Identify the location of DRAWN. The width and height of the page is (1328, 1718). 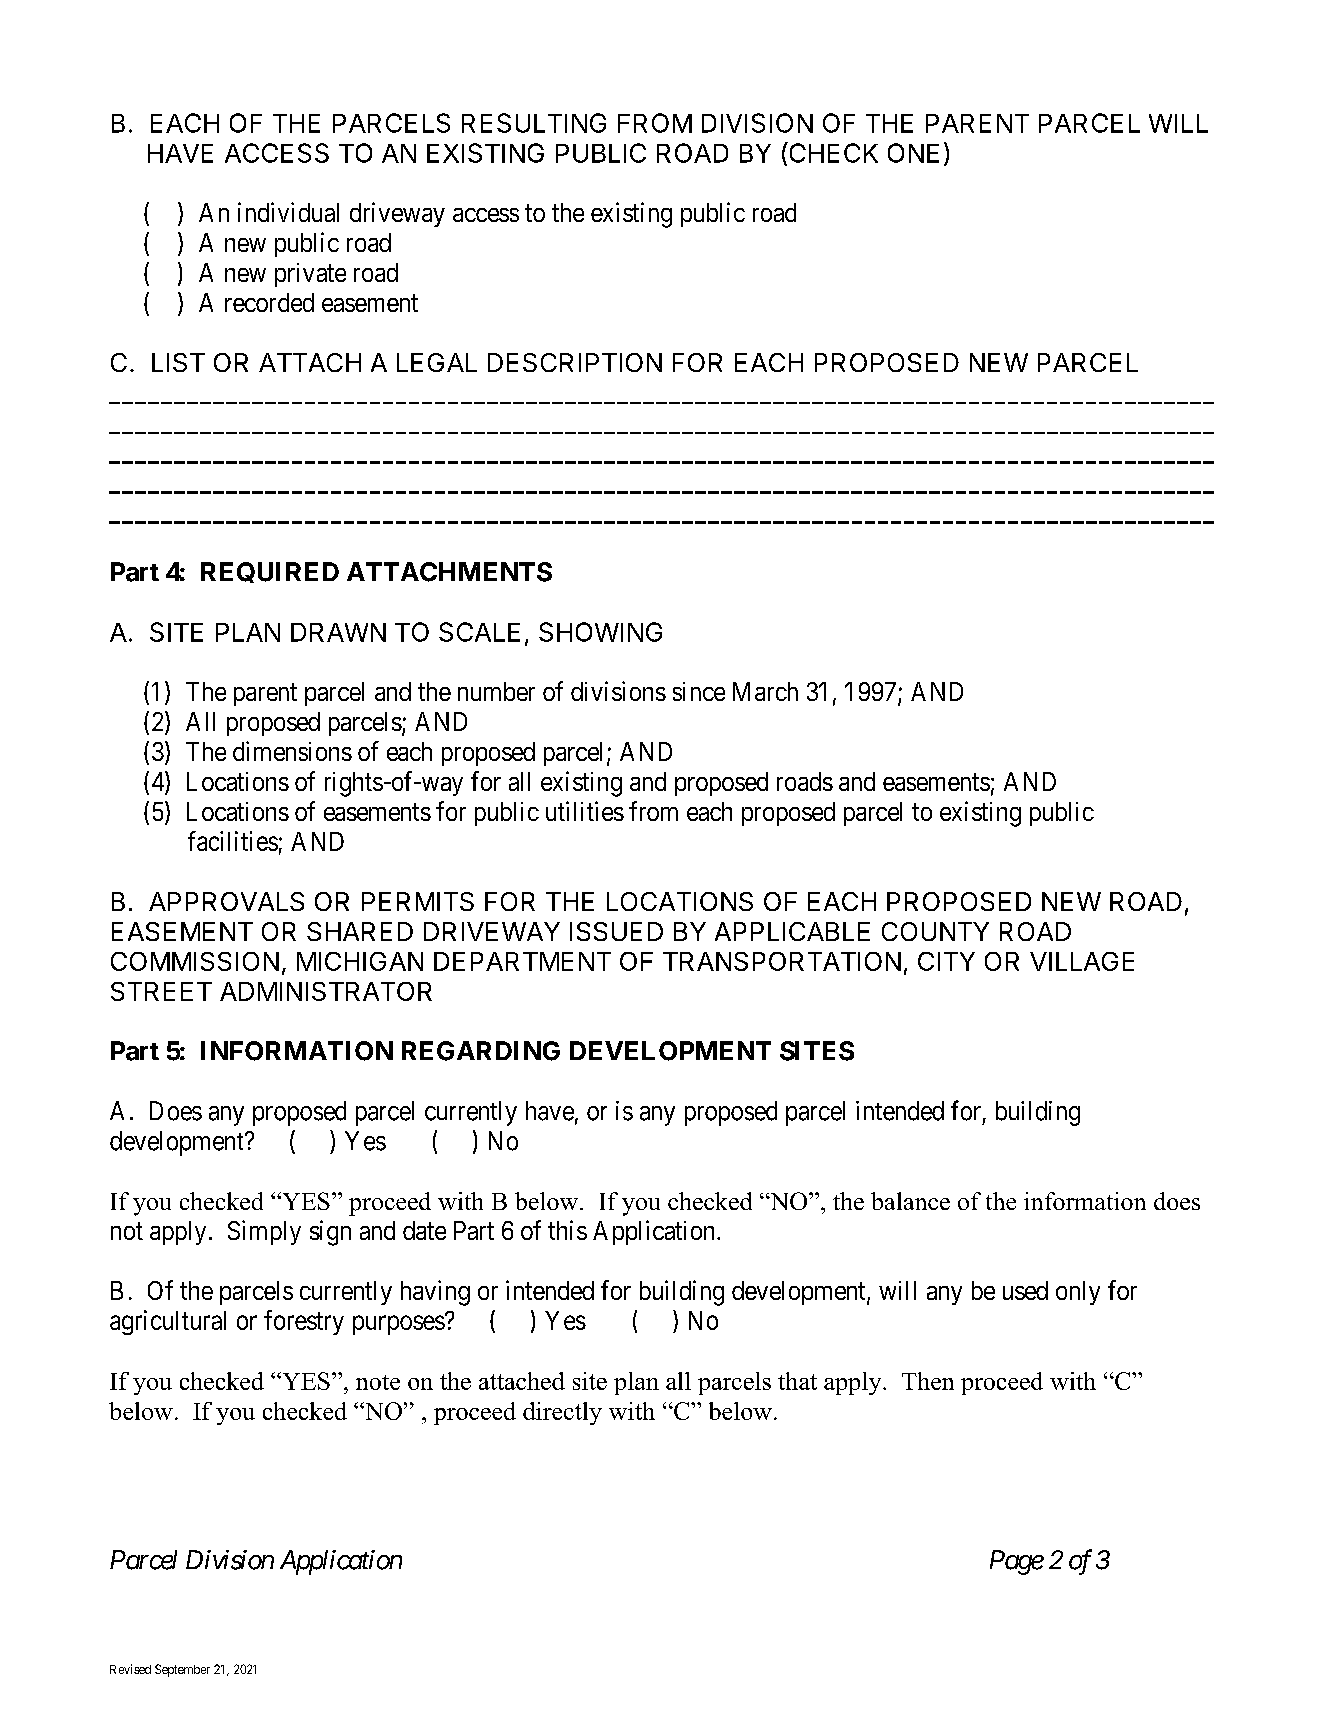
(338, 632).
